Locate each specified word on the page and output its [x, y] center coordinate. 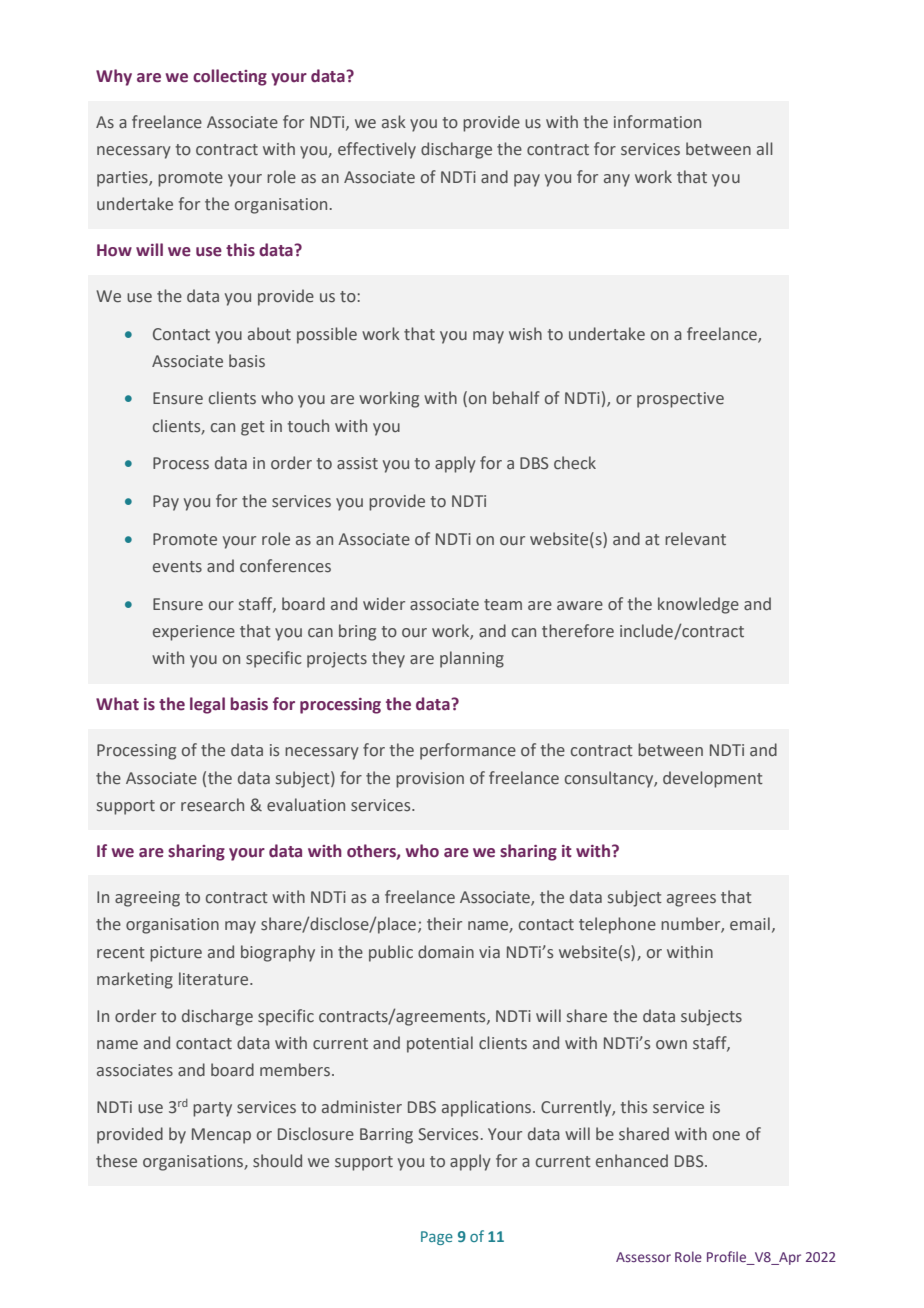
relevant [695, 539]
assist [357, 463]
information [657, 122]
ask [394, 122]
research [212, 805]
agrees [691, 900]
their [444, 924]
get [253, 428]
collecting [230, 77]
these [116, 1161]
